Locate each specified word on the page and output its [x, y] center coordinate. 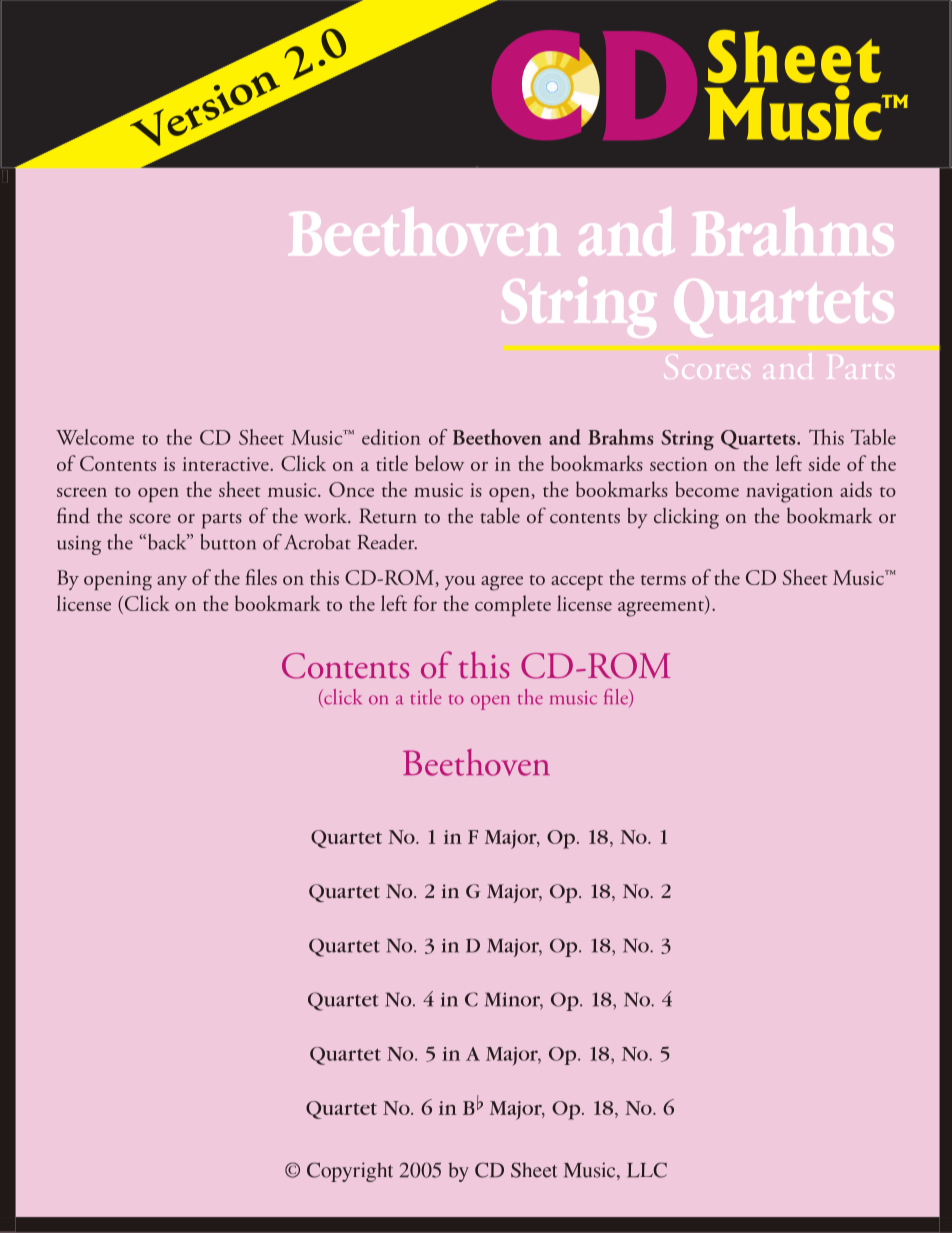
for [425, 603]
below [439, 463]
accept [577, 582]
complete [513, 605]
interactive [227, 464]
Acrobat [317, 542]
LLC [647, 1170]
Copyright [350, 1172]
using [79, 545]
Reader [387, 542]
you [460, 583]
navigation [789, 493]
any [172, 583]
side [824, 463]
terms [663, 580]
